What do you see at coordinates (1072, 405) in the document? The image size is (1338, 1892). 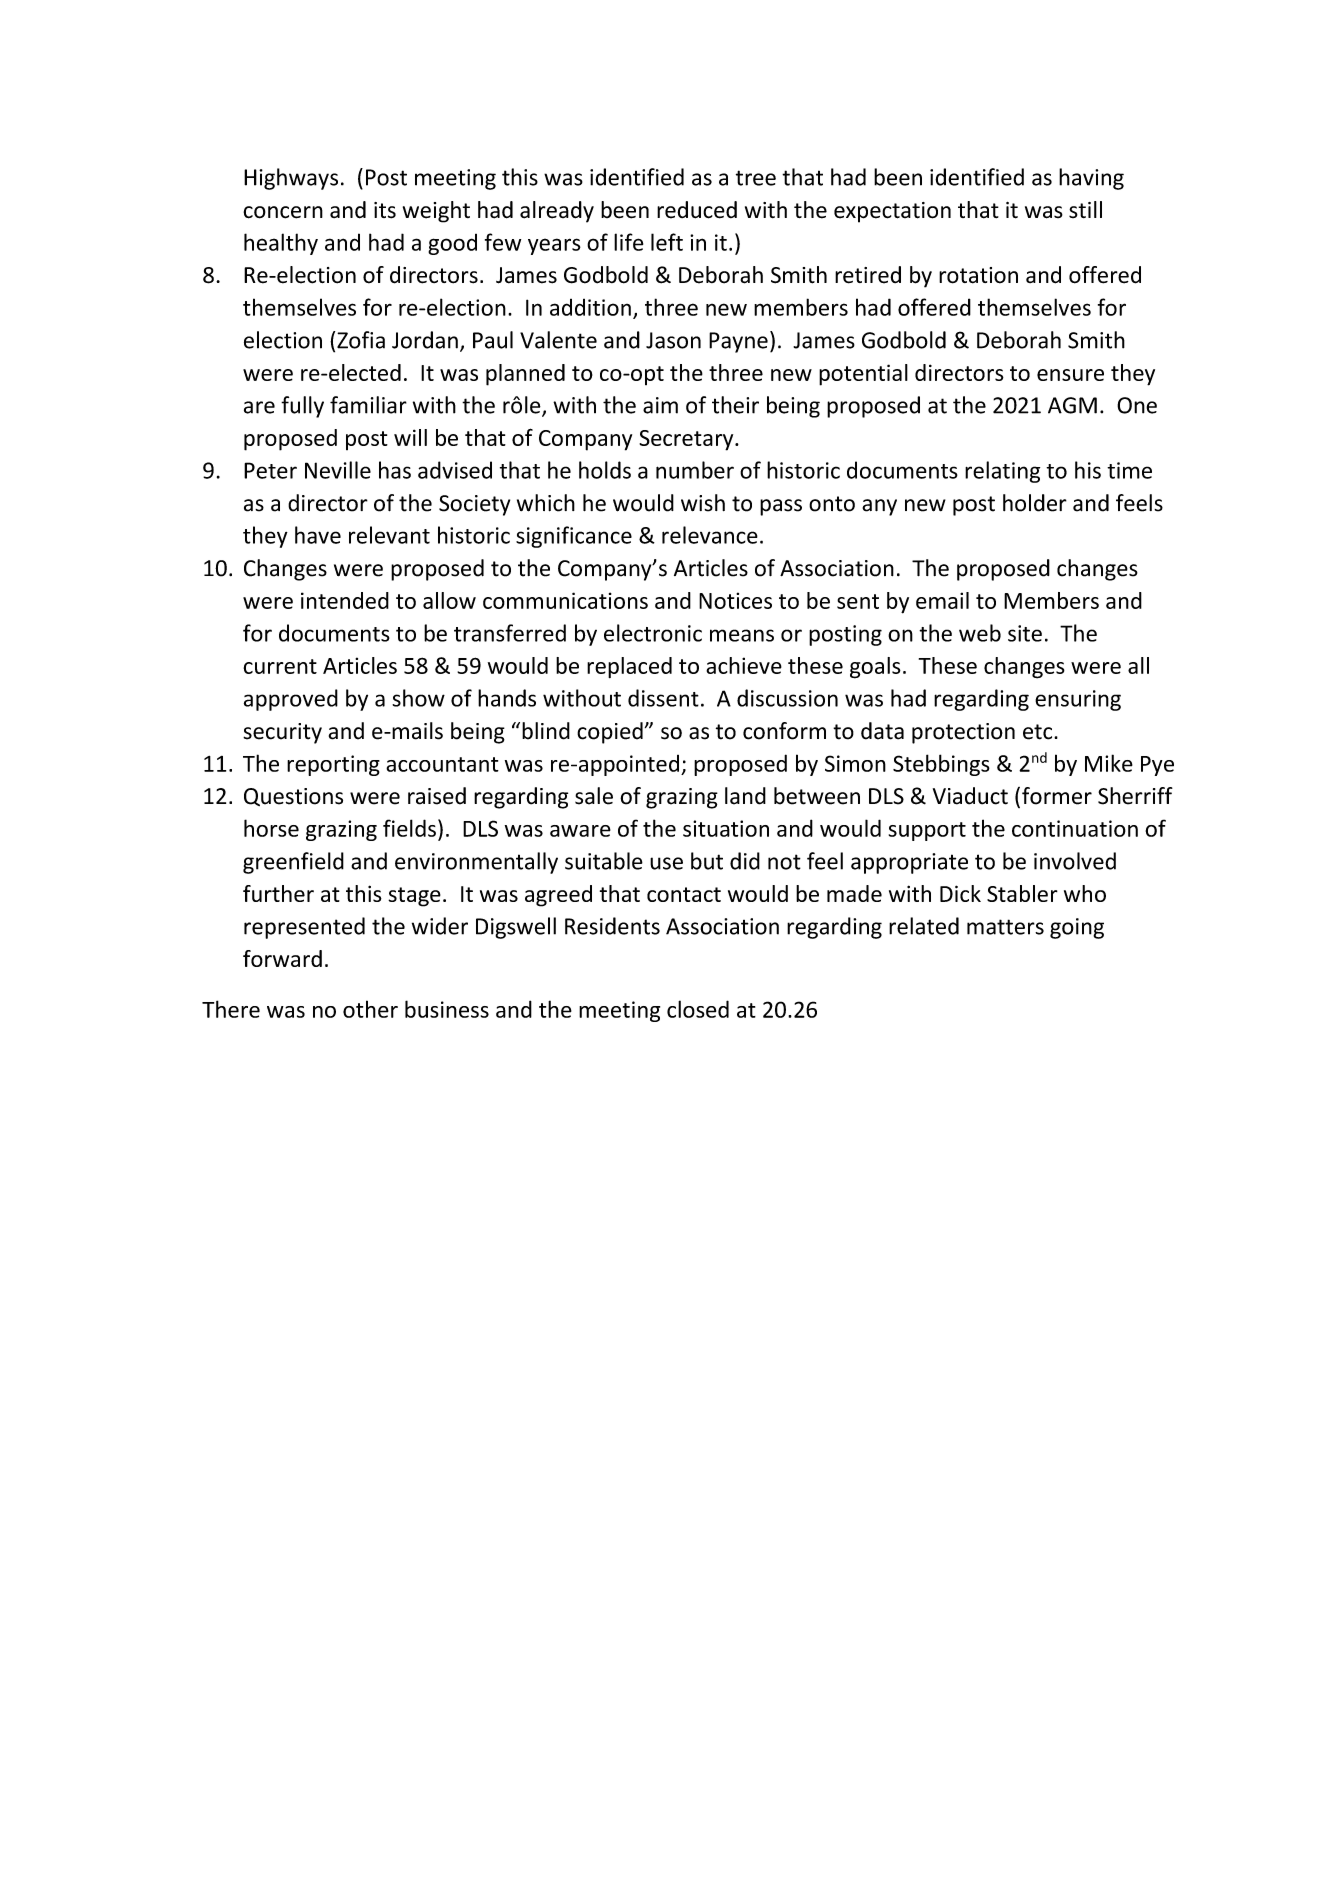 I see `AGM` at bounding box center [1072, 405].
